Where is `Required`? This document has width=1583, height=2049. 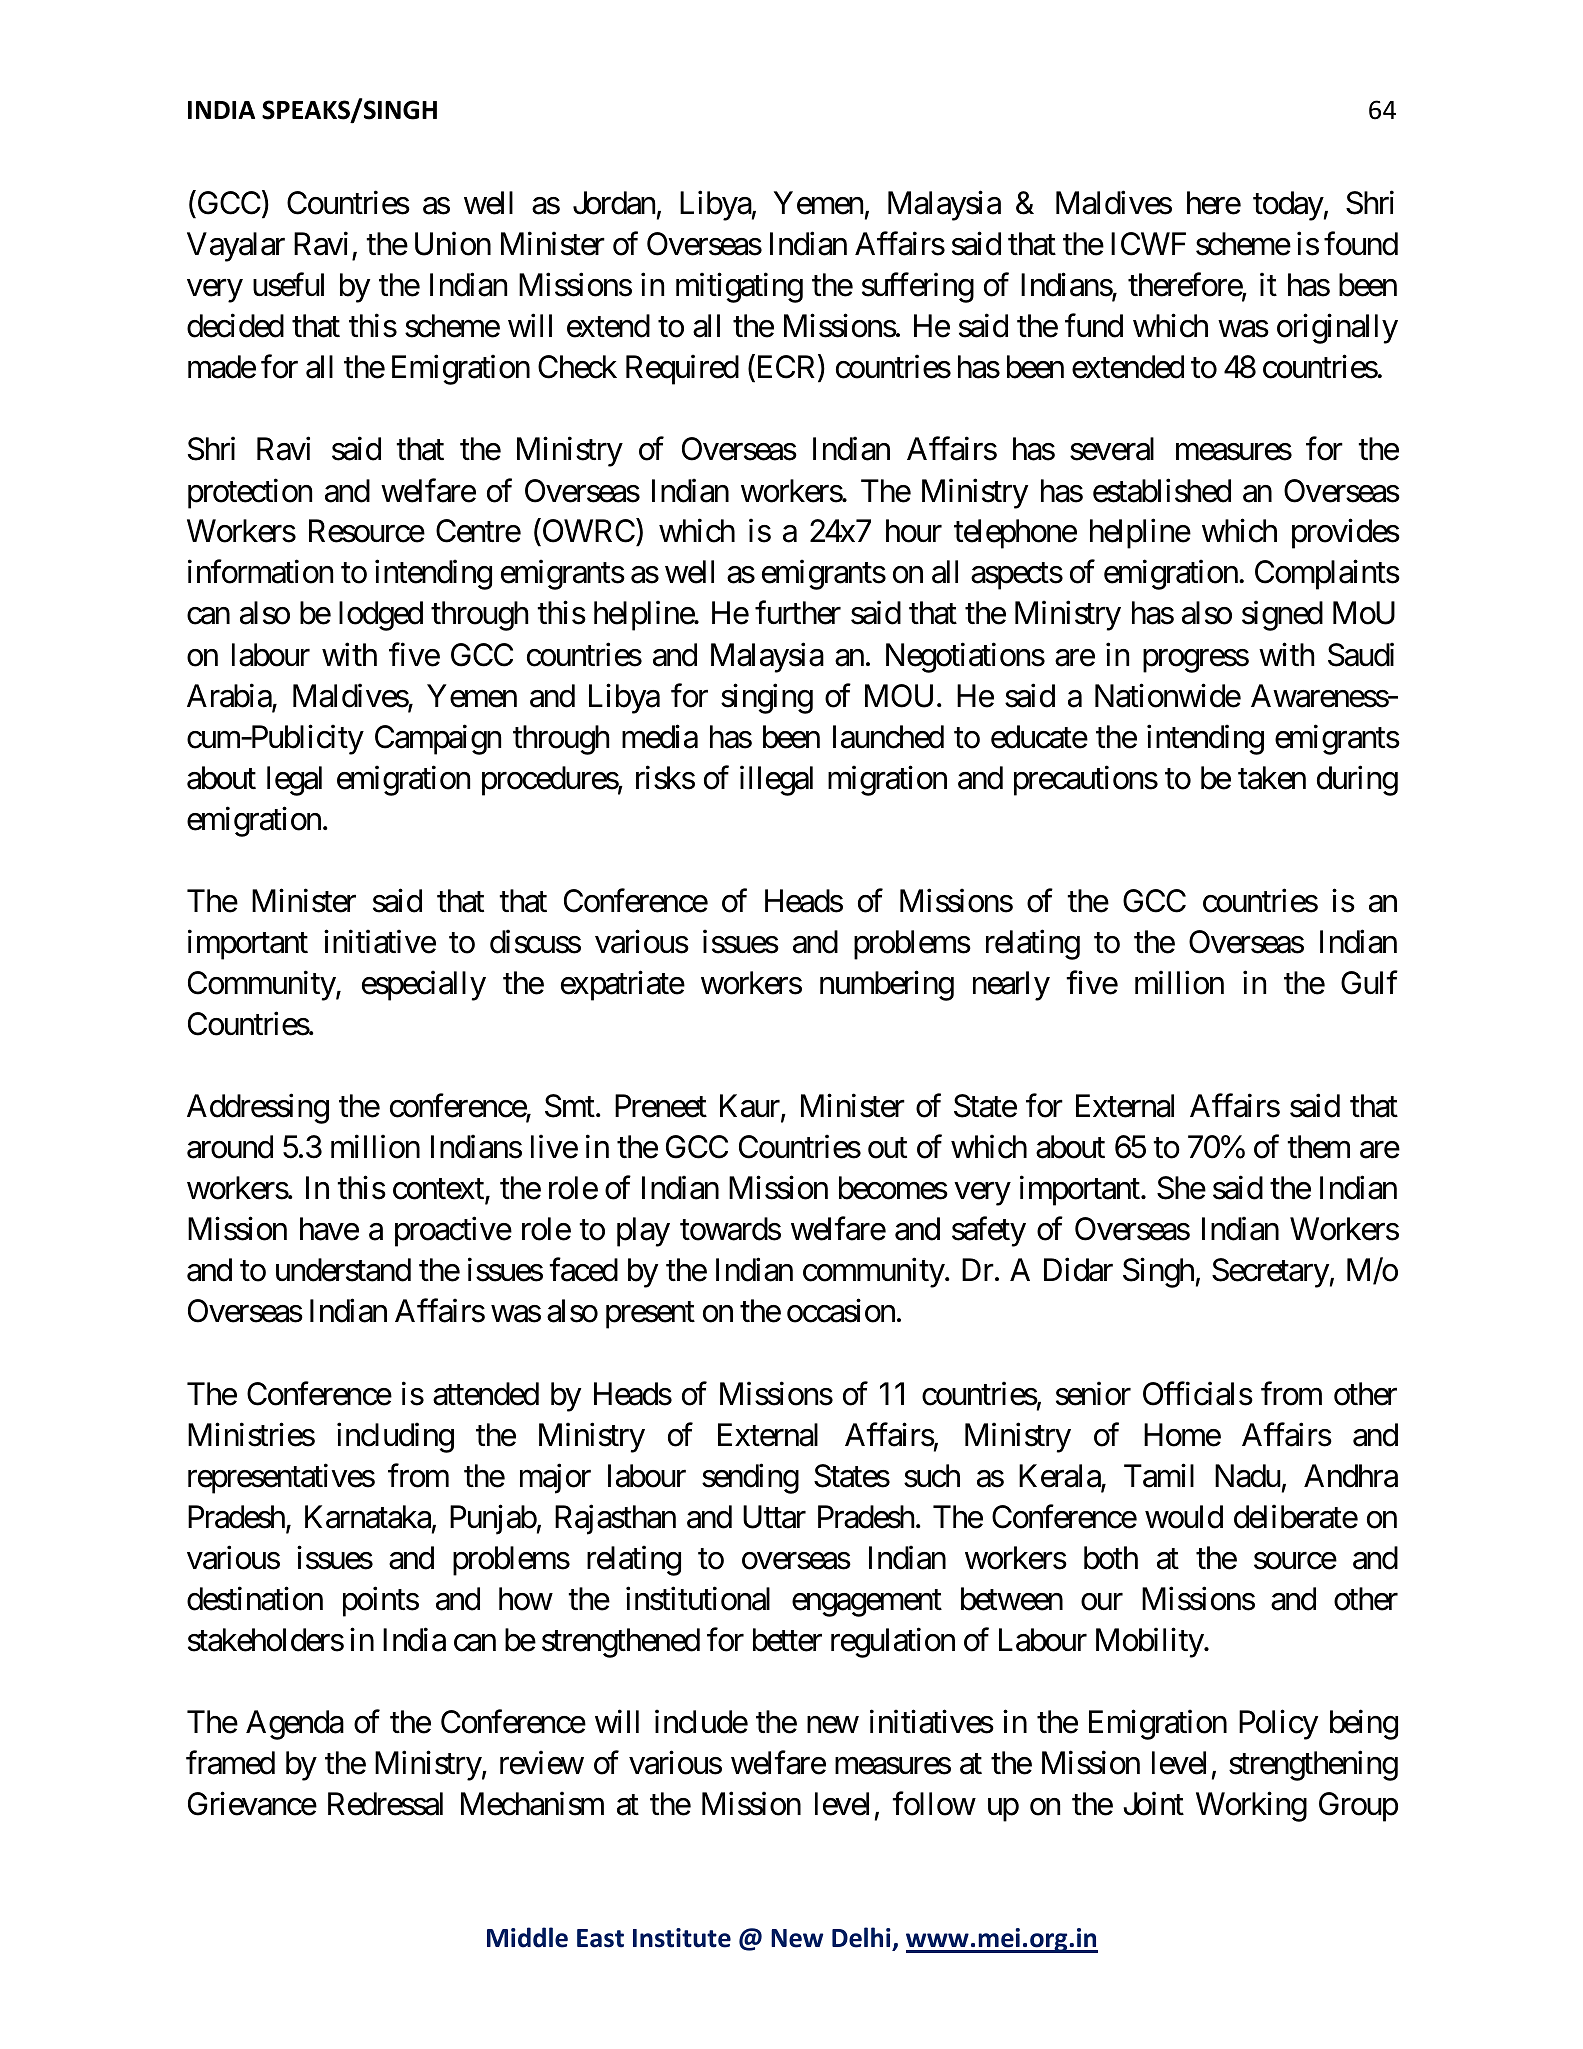 Required is located at coordinates (682, 370).
